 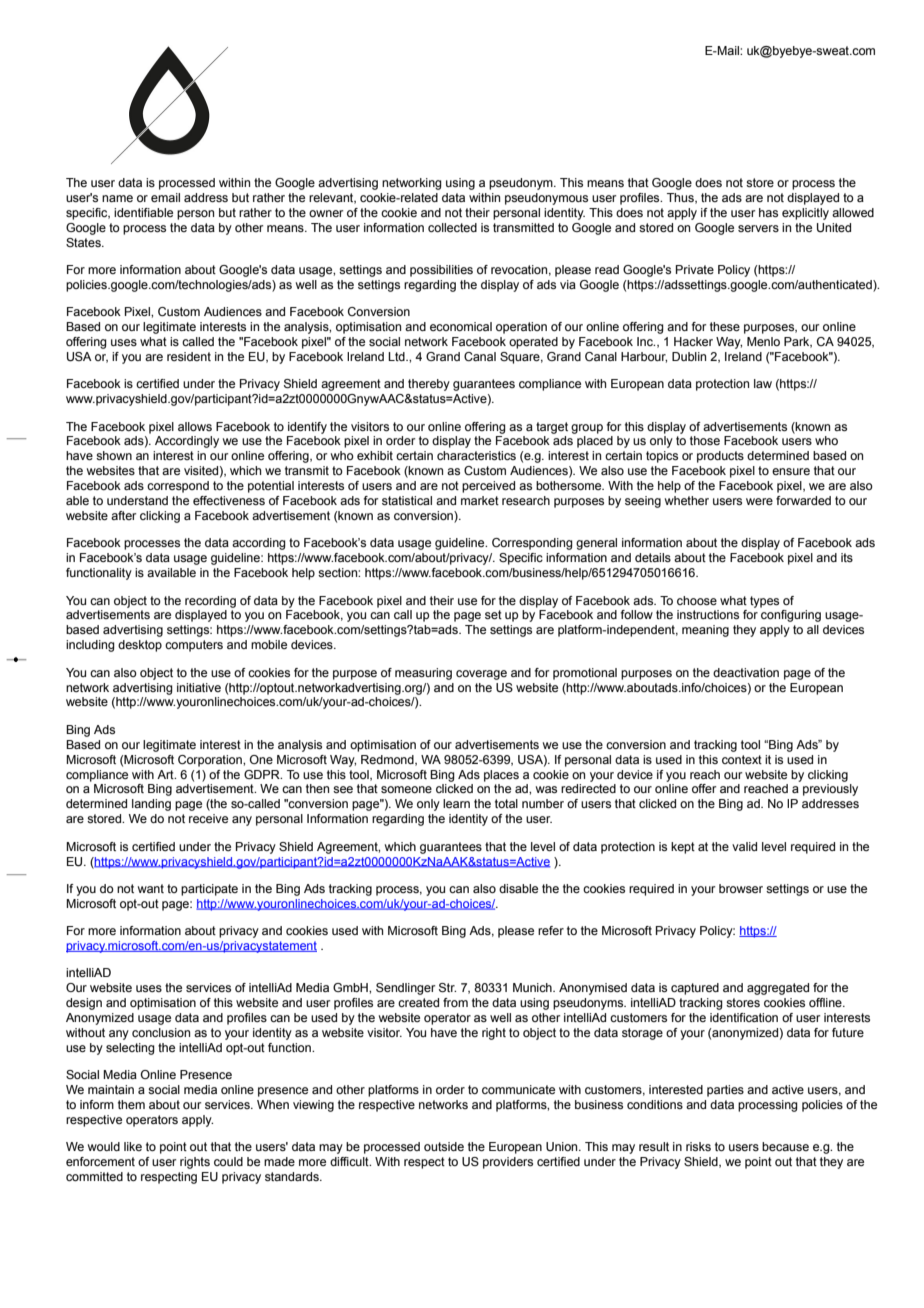 What do you see at coordinates (444, 1146) in the image?
I see `outside` at bounding box center [444, 1146].
